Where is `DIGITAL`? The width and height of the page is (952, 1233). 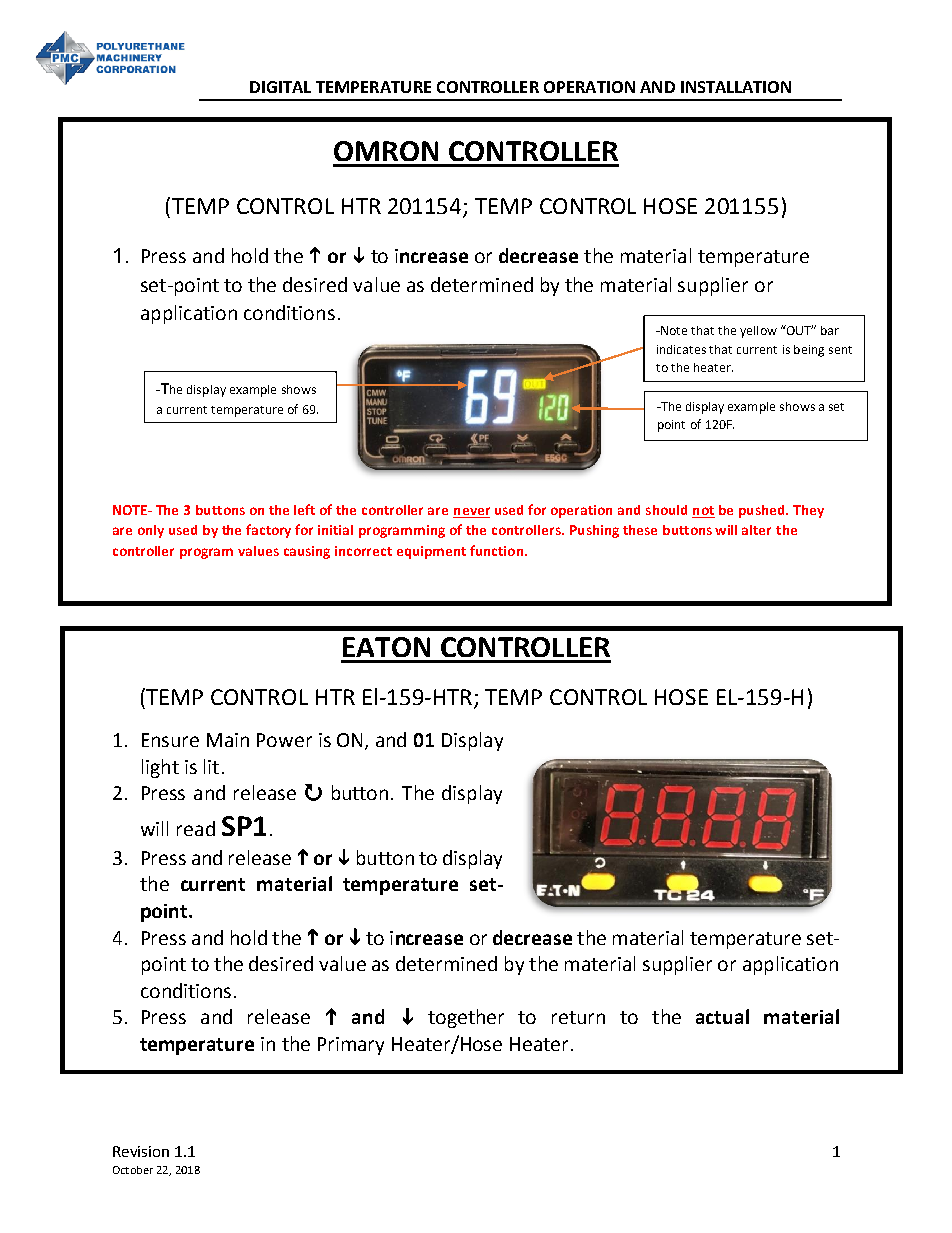
DIGITAL is located at coordinates (280, 87).
